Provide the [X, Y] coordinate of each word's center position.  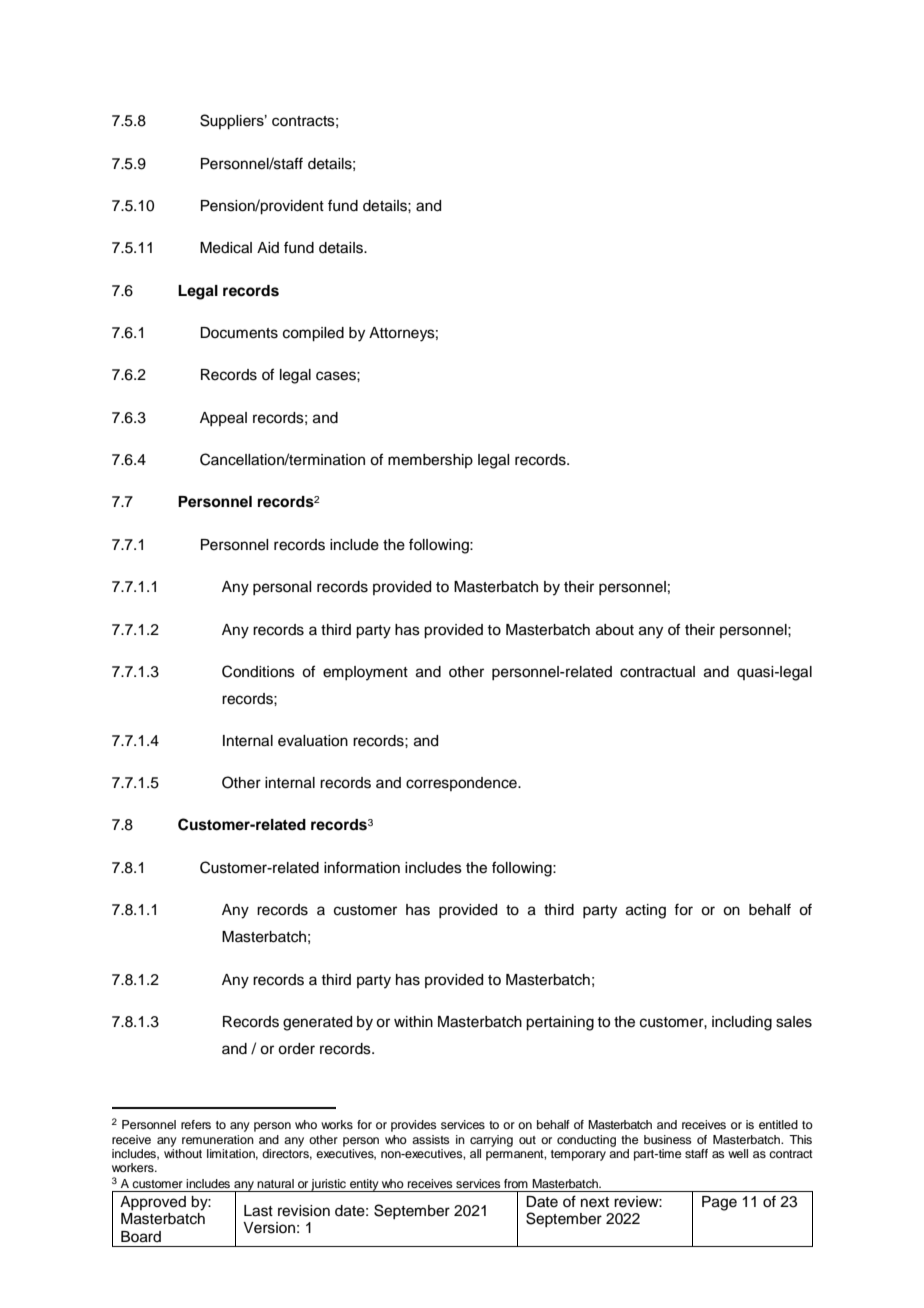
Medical [226, 248]
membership [430, 461]
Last [258, 1211]
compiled [313, 334]
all [475, 1153]
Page [719, 1203]
